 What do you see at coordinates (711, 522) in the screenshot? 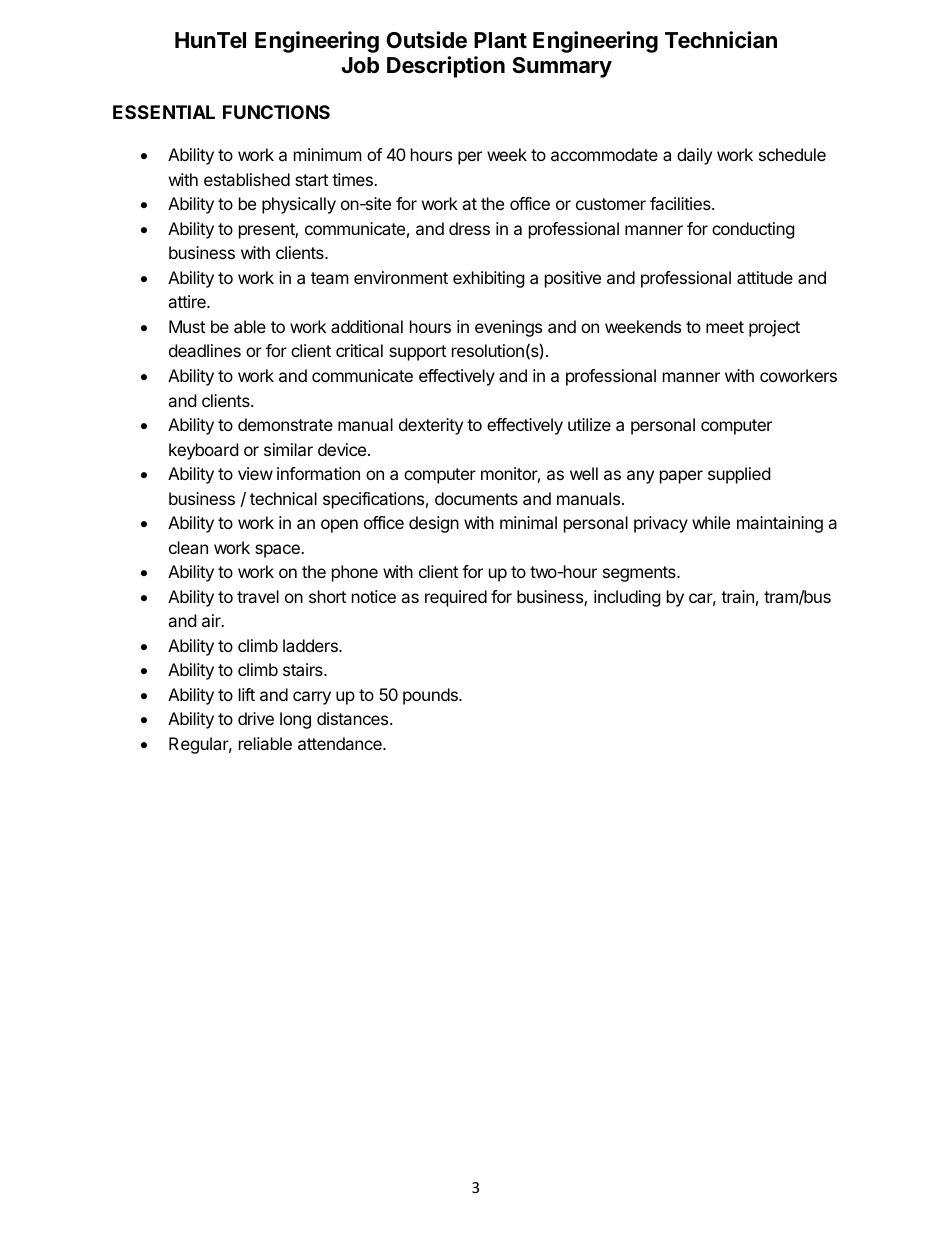
I see `while` at bounding box center [711, 522].
